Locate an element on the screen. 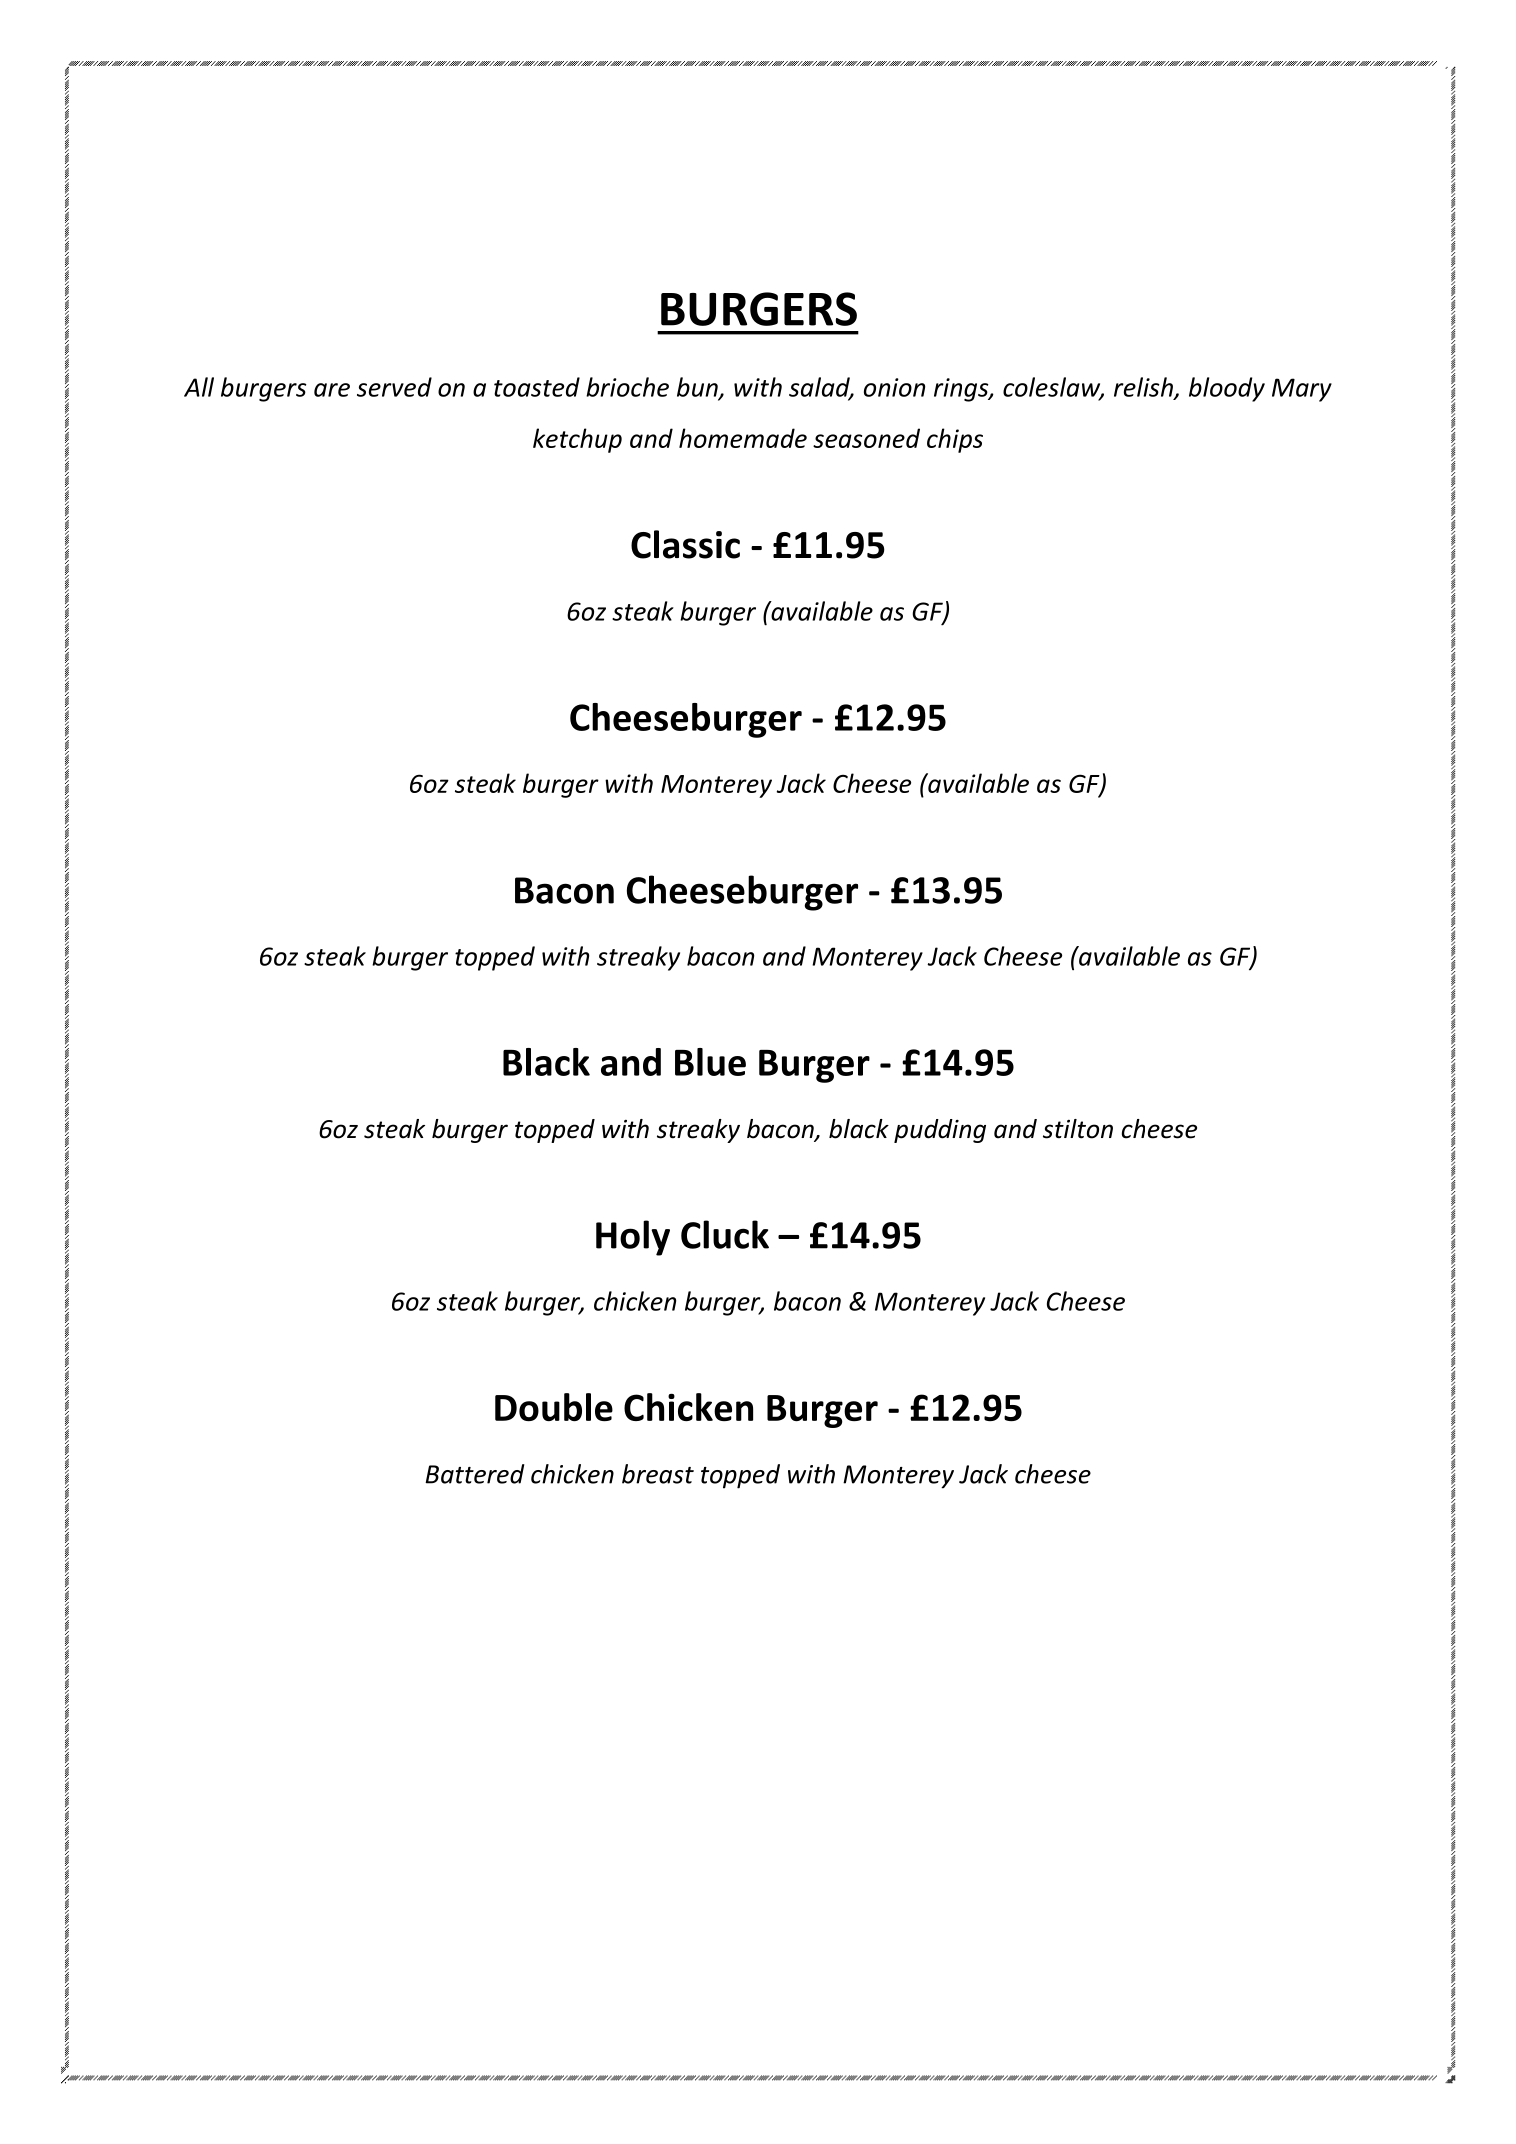  breast is located at coordinates (658, 1474).
